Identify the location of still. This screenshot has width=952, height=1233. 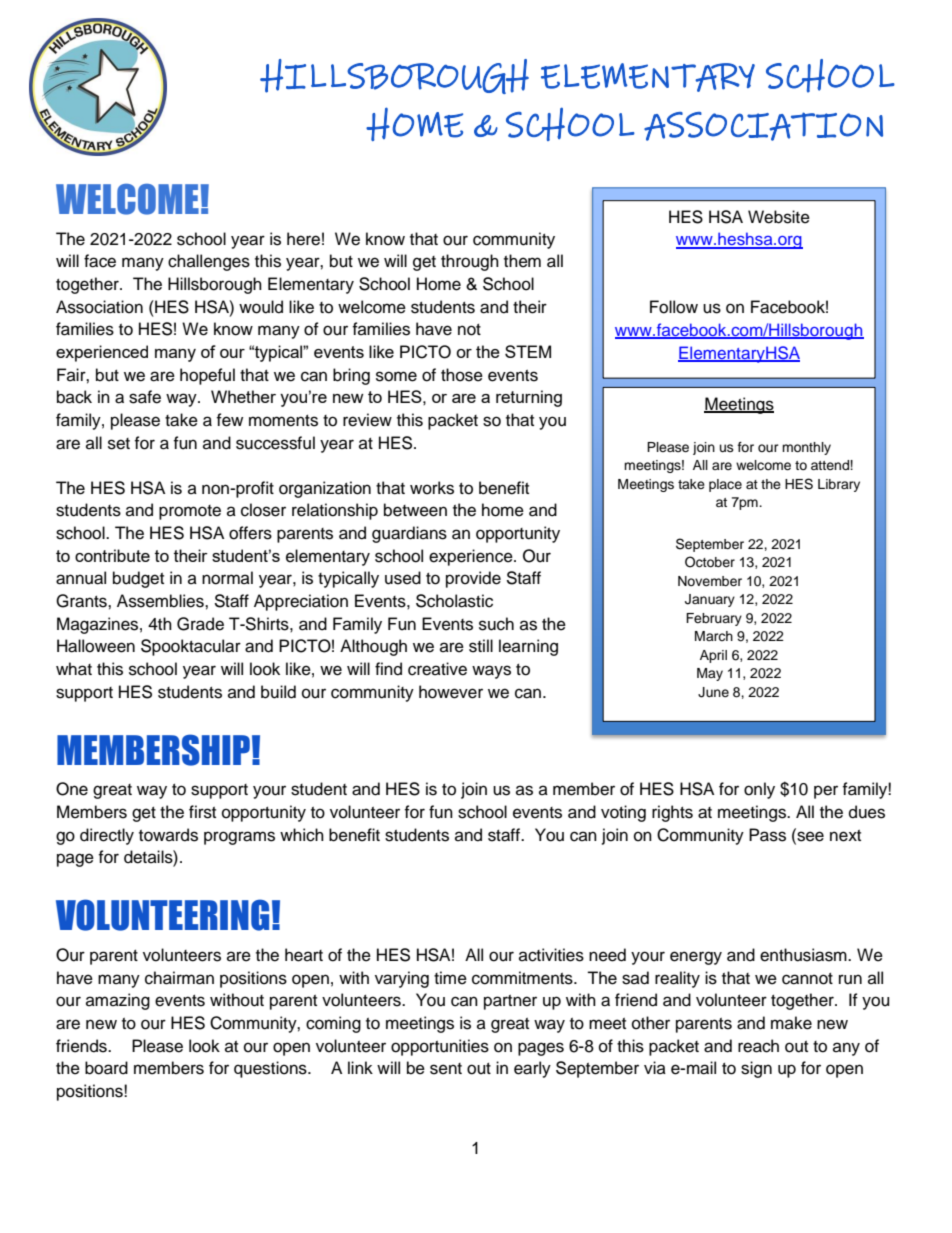
(481, 646).
